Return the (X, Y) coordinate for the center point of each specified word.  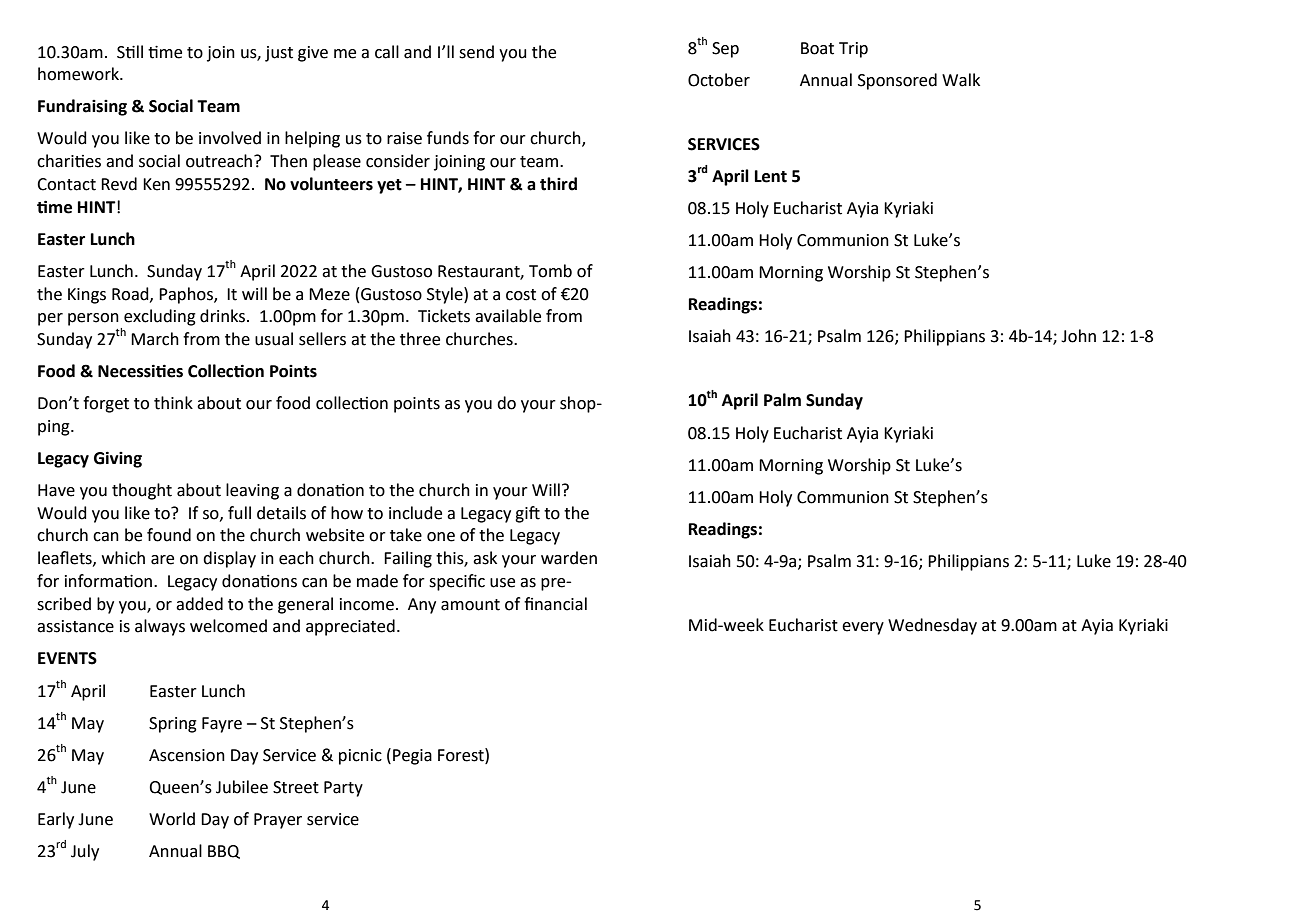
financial (555, 604)
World (172, 819)
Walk (961, 80)
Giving (118, 459)
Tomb (550, 271)
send (476, 52)
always (160, 627)
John (1078, 336)
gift (527, 514)
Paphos (187, 295)
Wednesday (932, 626)
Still (130, 52)
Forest (462, 755)
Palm (782, 400)
